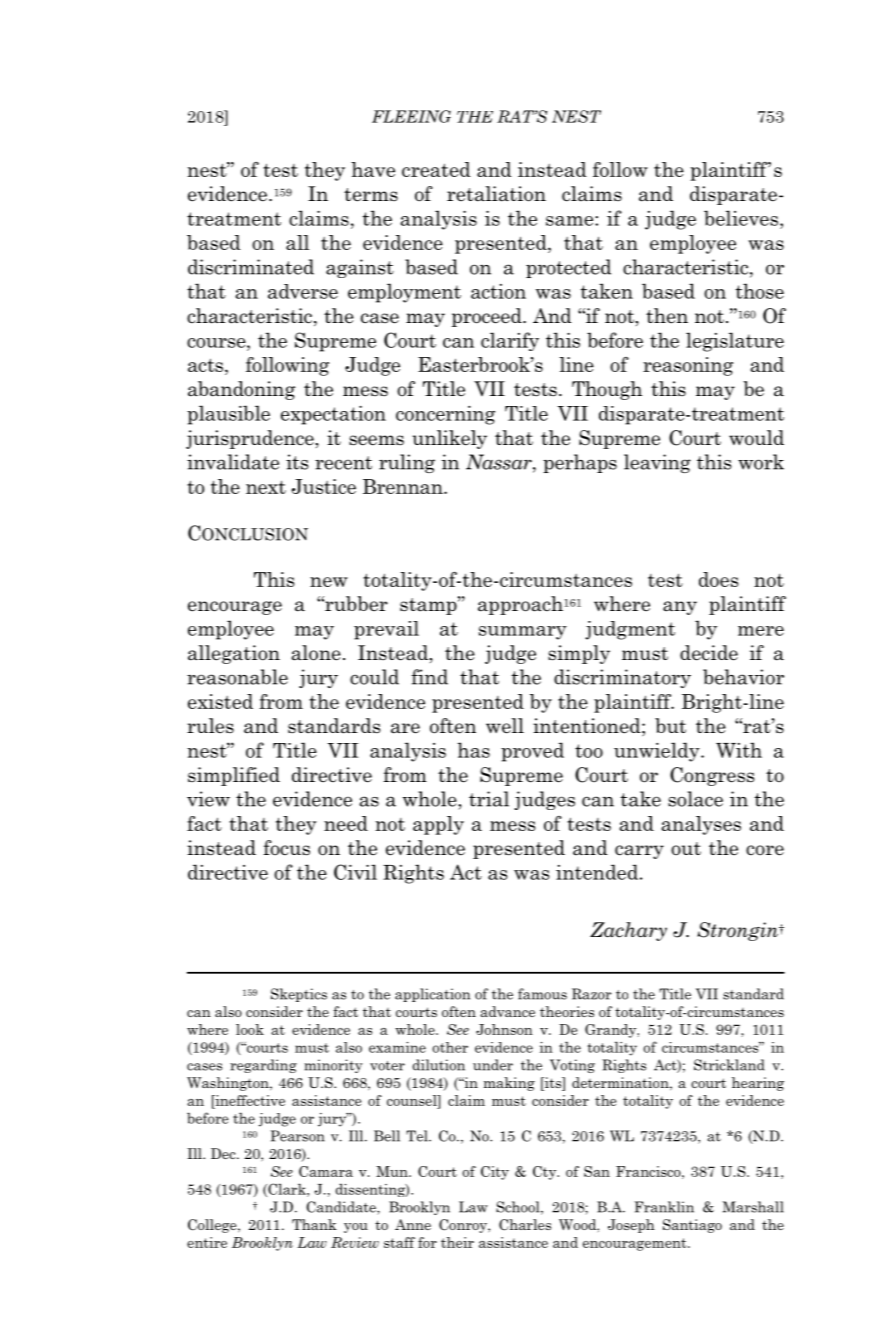  I want to click on concerning, so click(445, 415).
